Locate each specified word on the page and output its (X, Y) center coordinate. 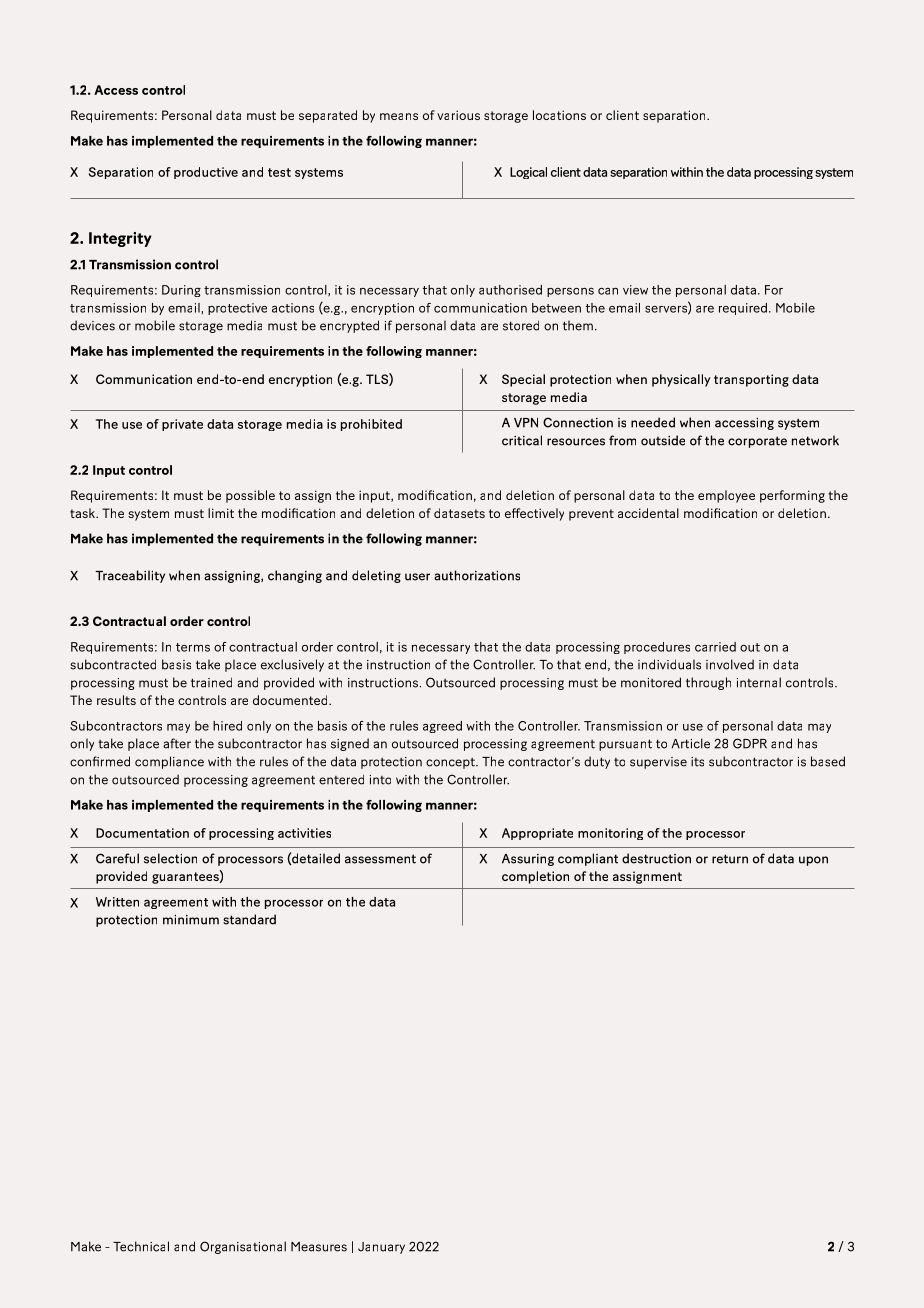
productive (206, 173)
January (381, 1248)
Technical (141, 1246)
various (458, 115)
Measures (319, 1247)
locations (559, 115)
